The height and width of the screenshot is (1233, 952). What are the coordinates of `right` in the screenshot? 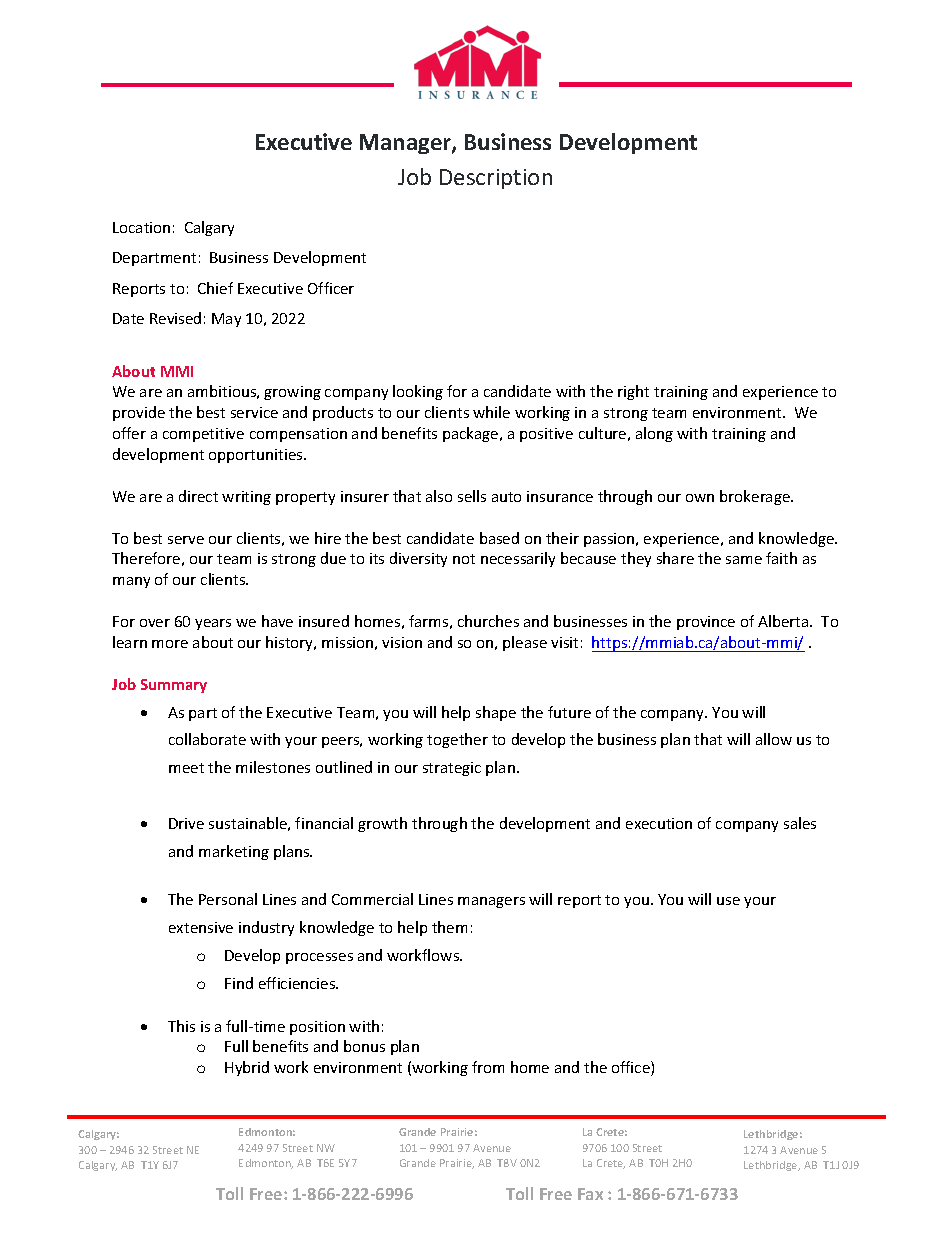 It's located at (633, 392).
